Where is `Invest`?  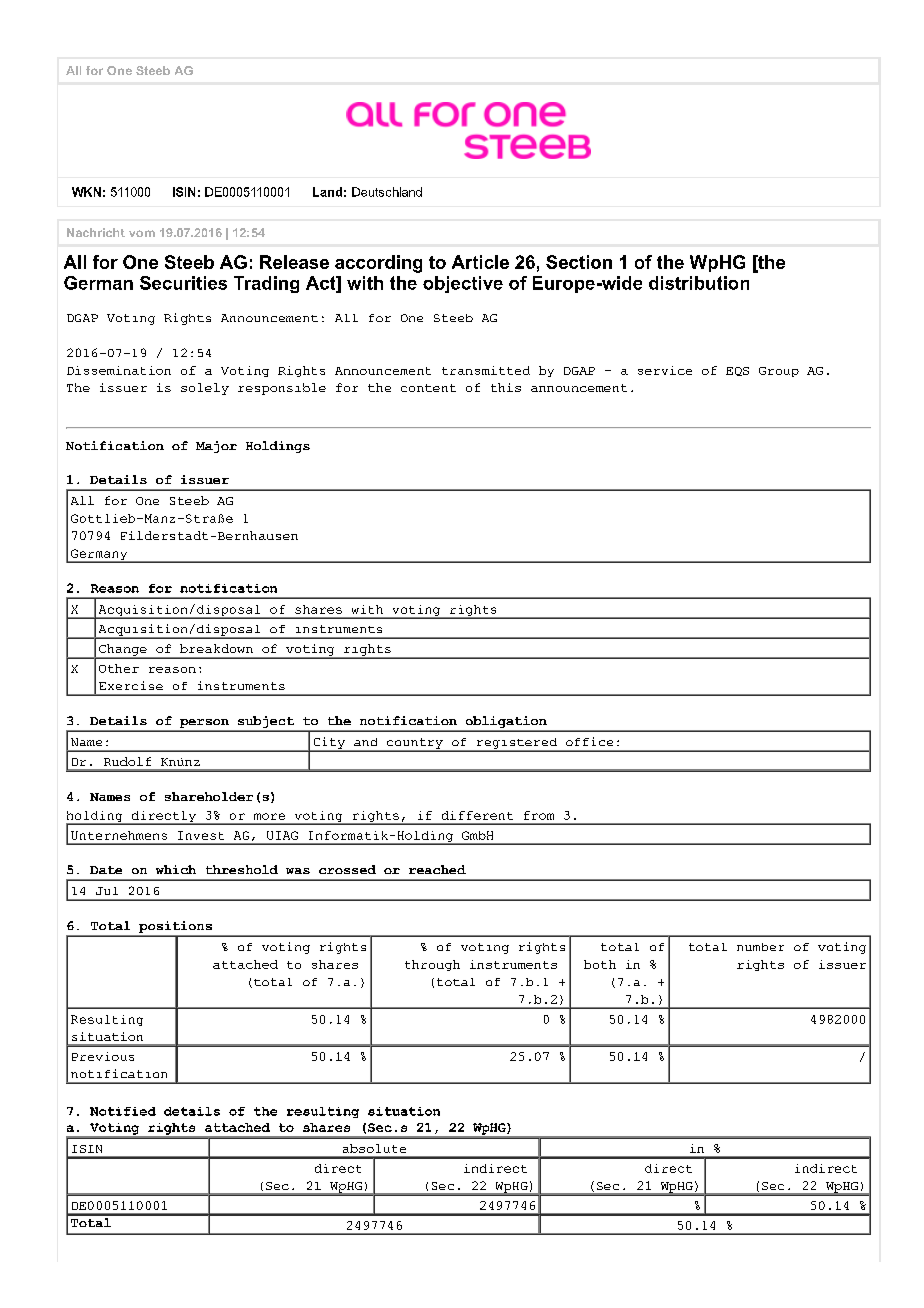
Invest is located at coordinates (201, 835).
